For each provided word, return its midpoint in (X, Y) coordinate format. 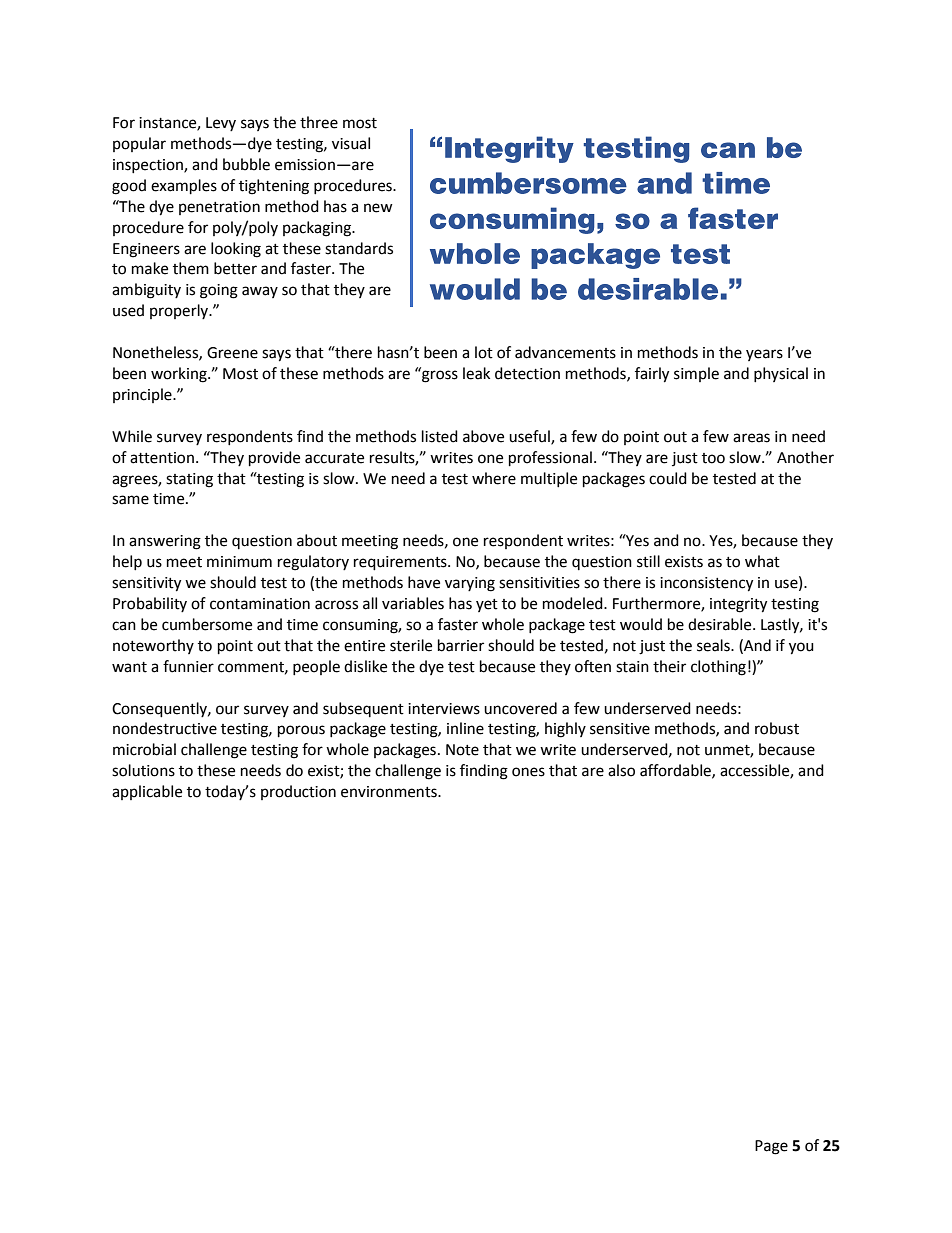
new (378, 208)
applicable (147, 792)
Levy (221, 124)
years (764, 355)
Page (771, 1147)
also (621, 770)
